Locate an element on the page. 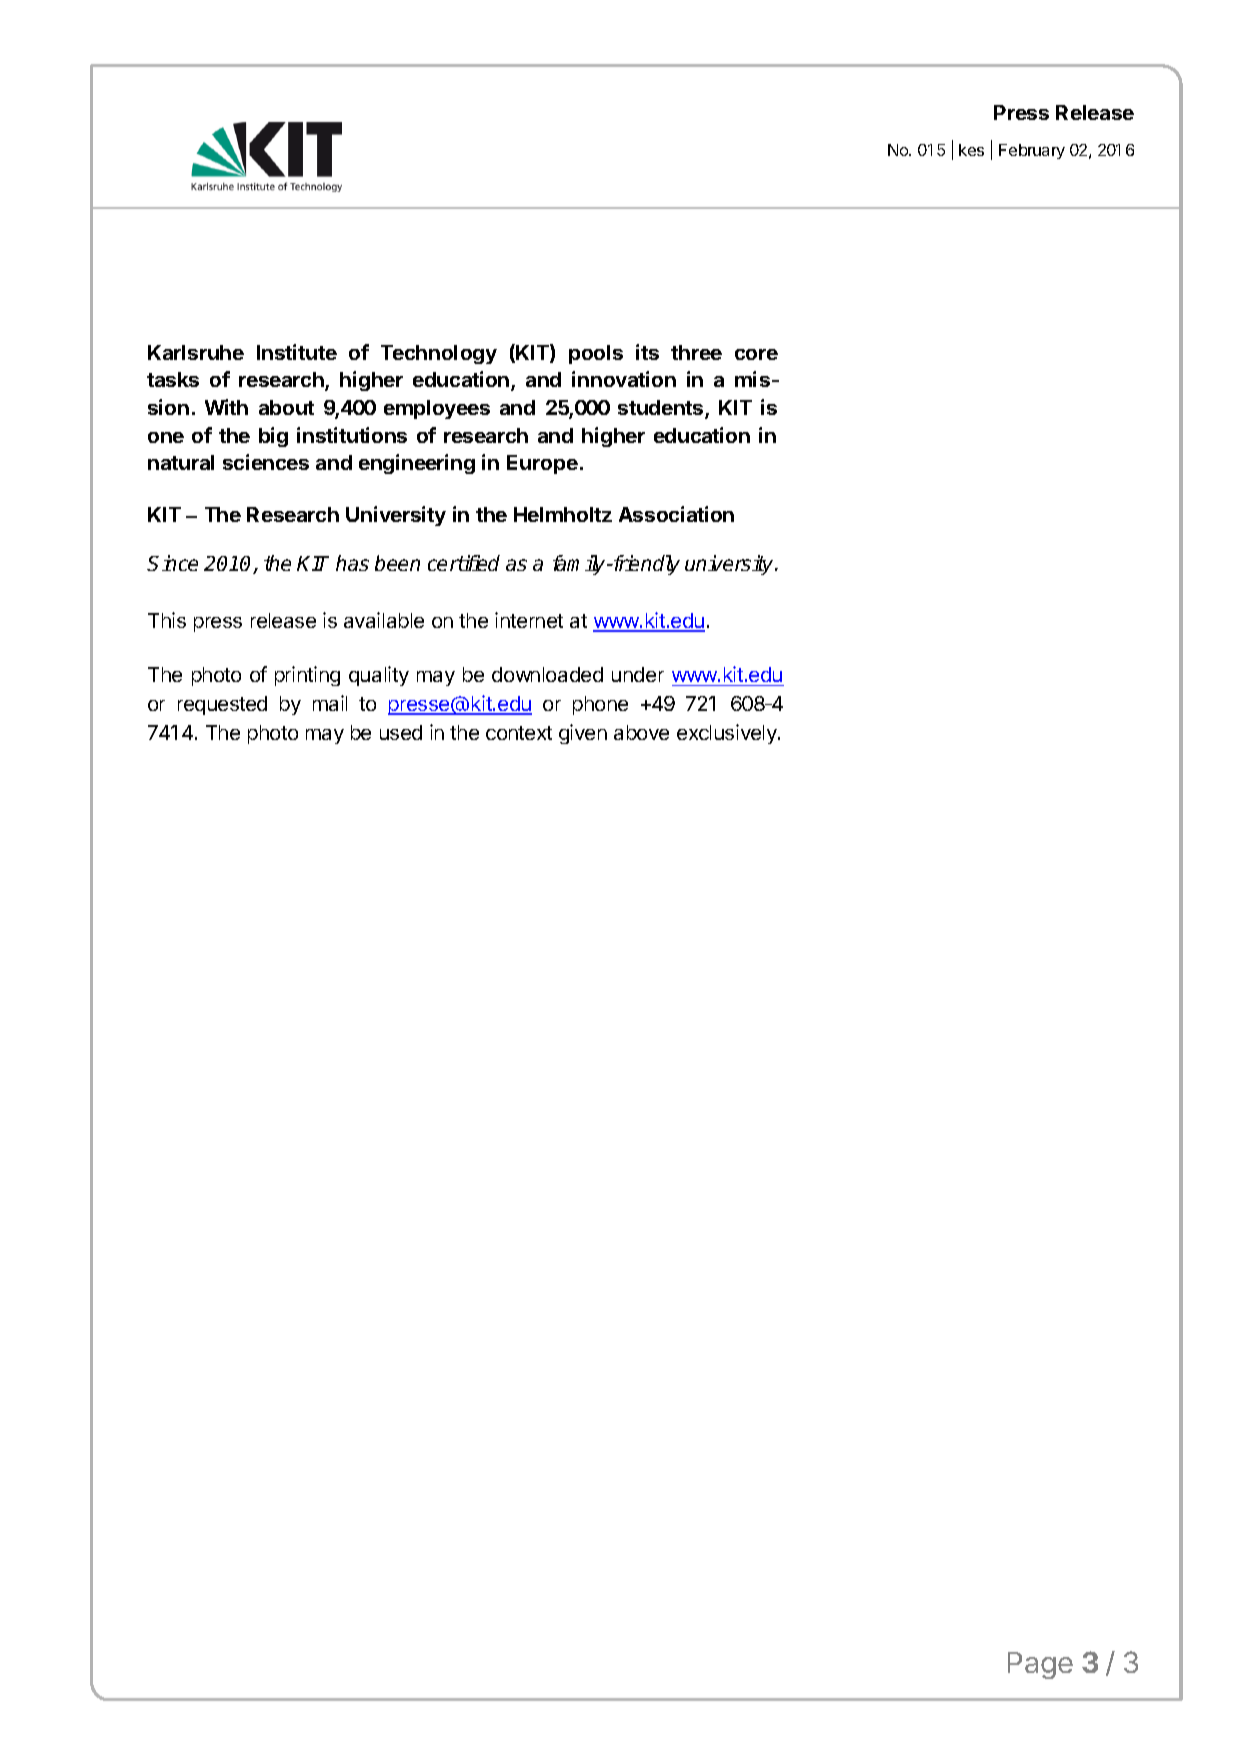 Image resolution: width=1237 pixels, height=1750 pixels. used is located at coordinates (401, 732).
